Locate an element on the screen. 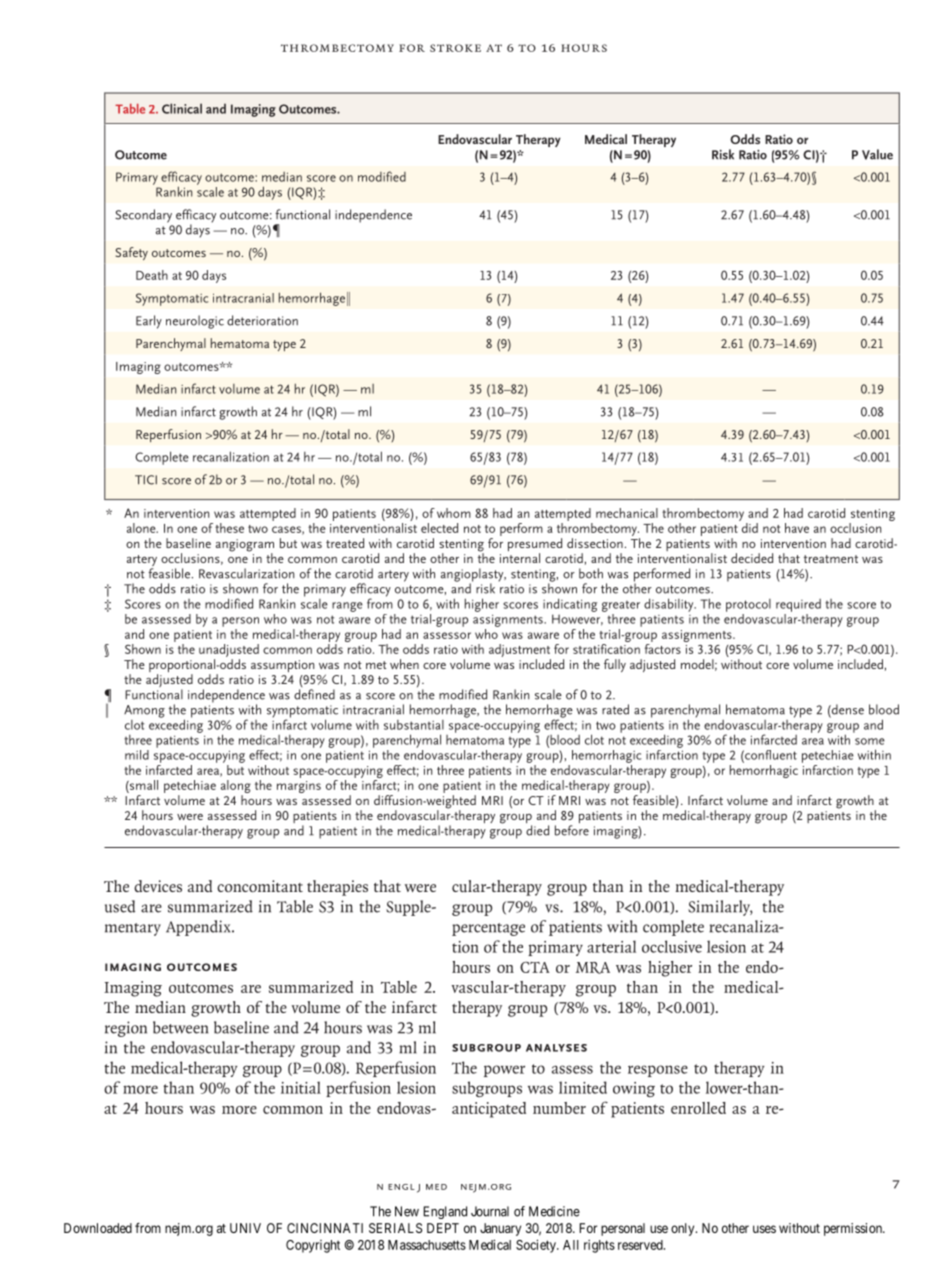 The width and height of the screenshot is (952, 1270). Stroke is located at coordinates (455, 48).
